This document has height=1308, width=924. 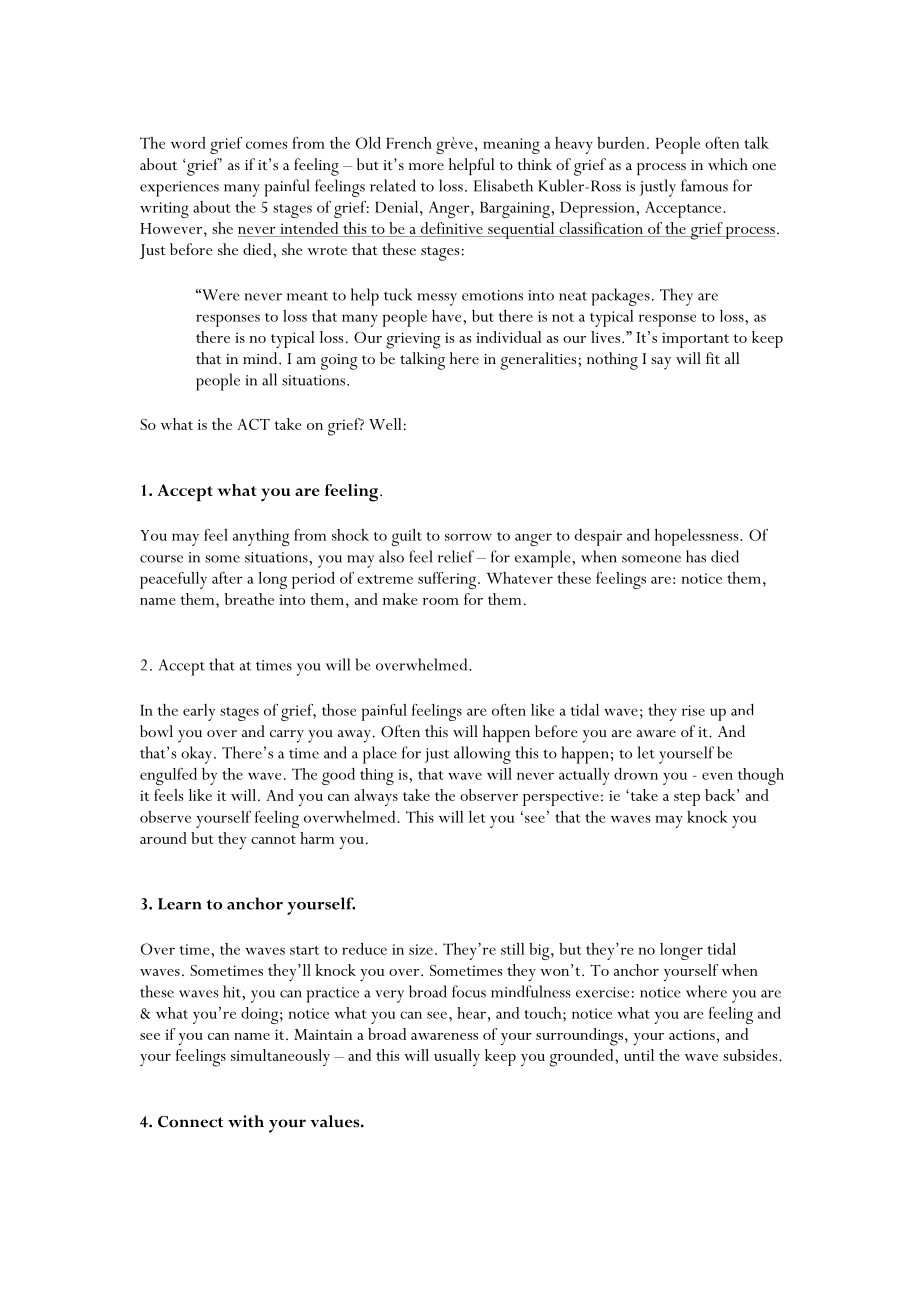 What do you see at coordinates (161, 559) in the document?
I see `course` at bounding box center [161, 559].
